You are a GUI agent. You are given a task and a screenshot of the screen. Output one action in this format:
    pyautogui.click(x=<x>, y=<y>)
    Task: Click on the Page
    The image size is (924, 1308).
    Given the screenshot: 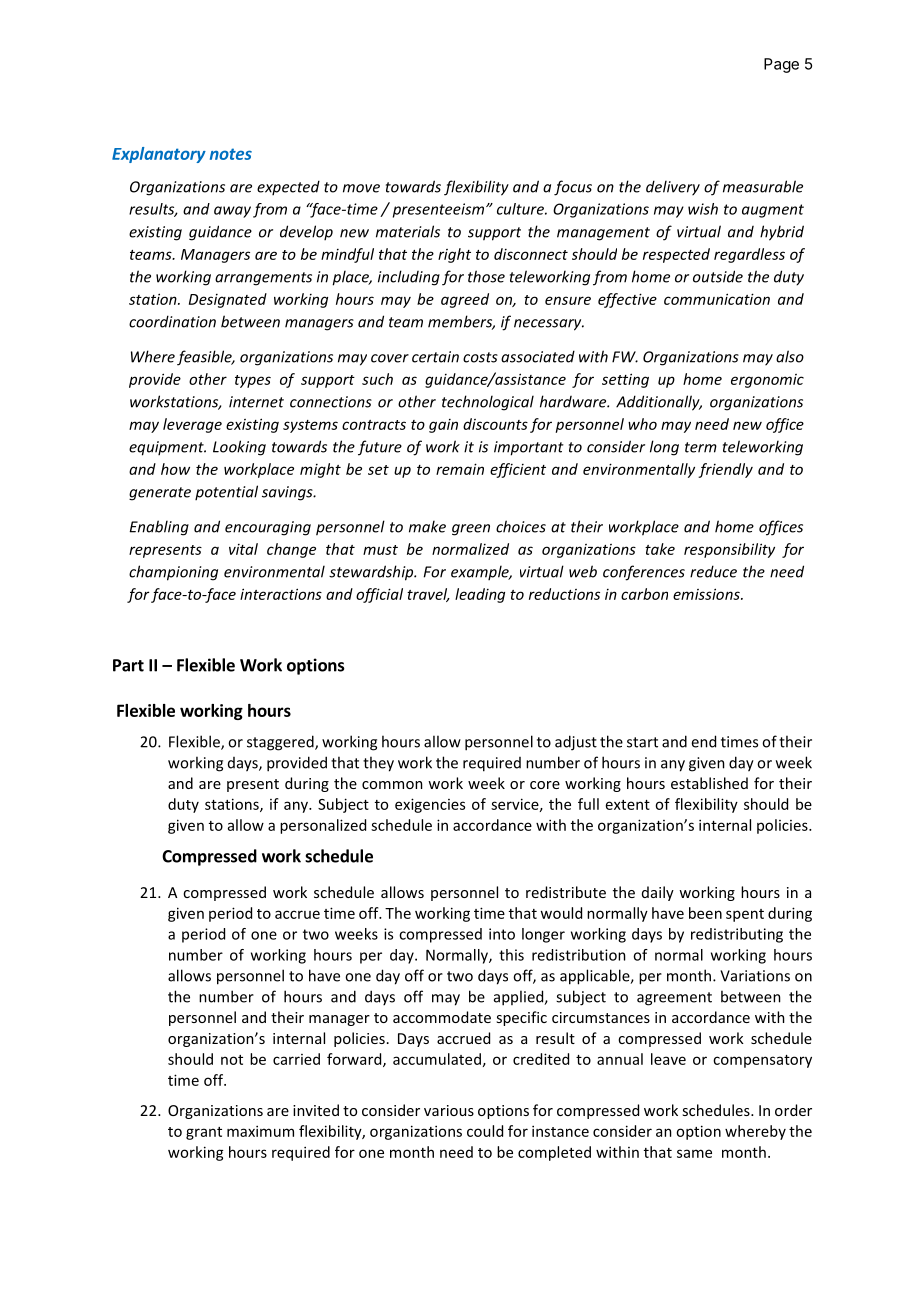 What is the action you would take?
    pyautogui.click(x=781, y=65)
